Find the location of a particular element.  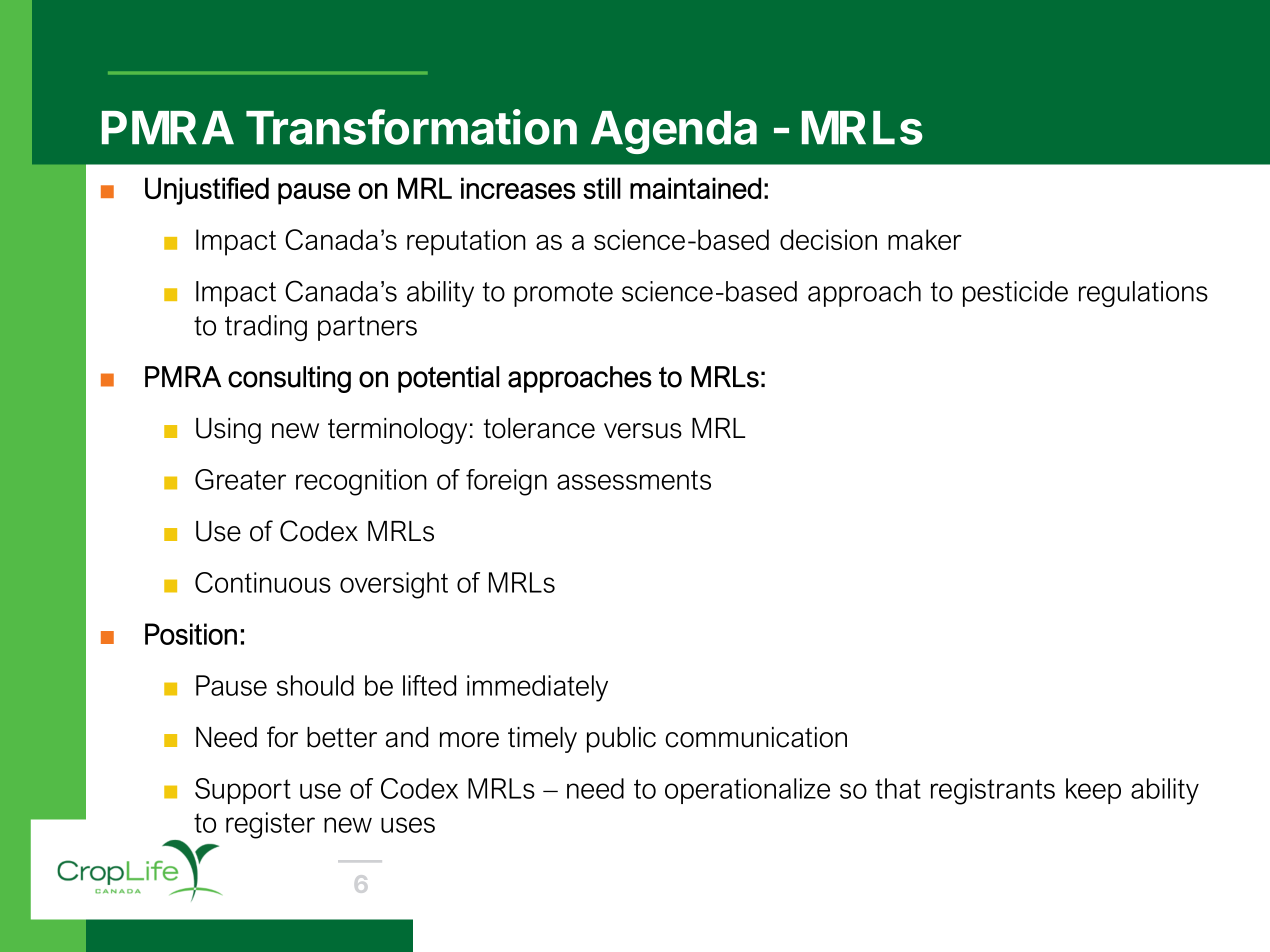

maker is located at coordinates (925, 239).
